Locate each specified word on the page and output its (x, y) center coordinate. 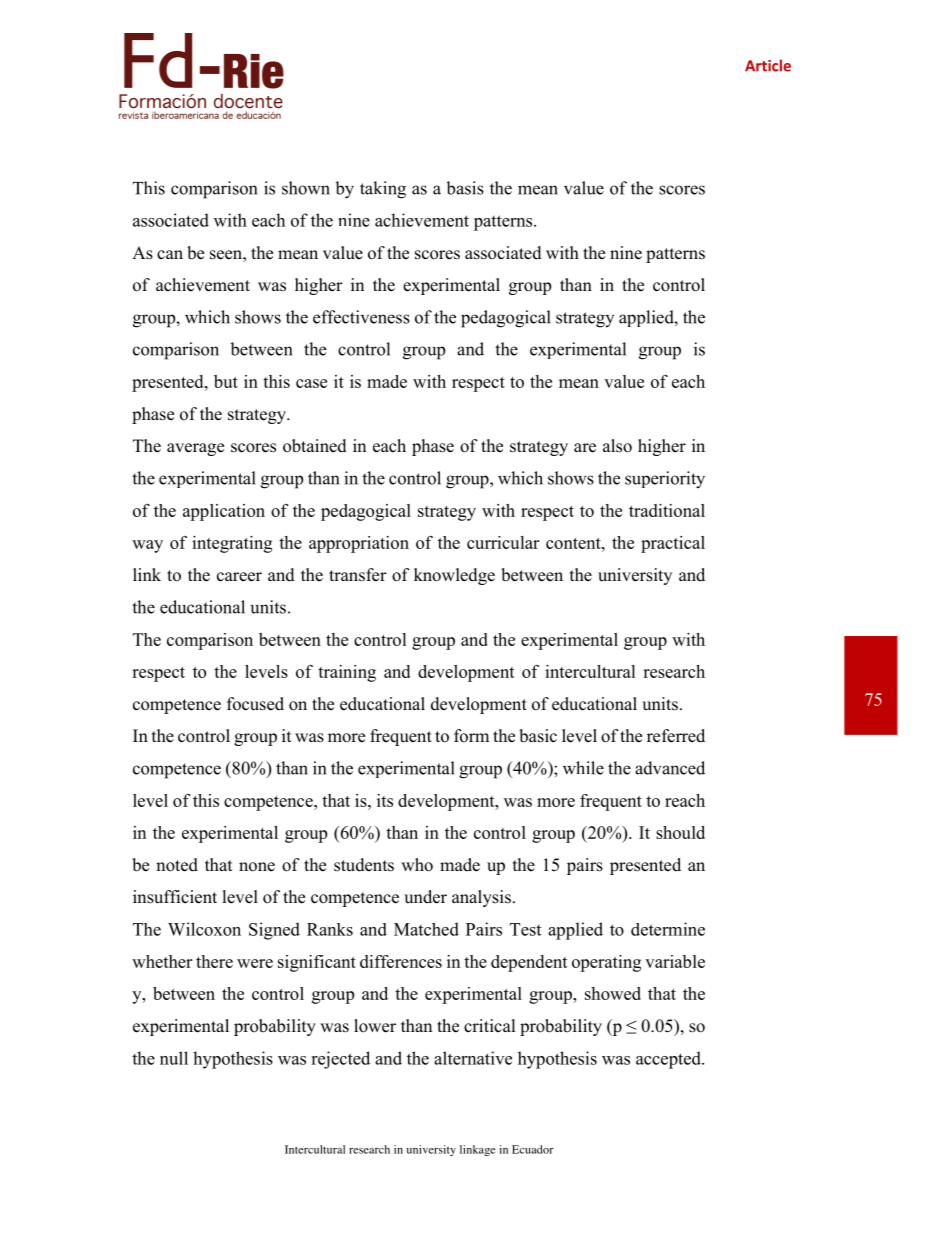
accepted (669, 1060)
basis (465, 188)
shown (306, 188)
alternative (473, 1058)
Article (768, 65)
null (174, 1058)
